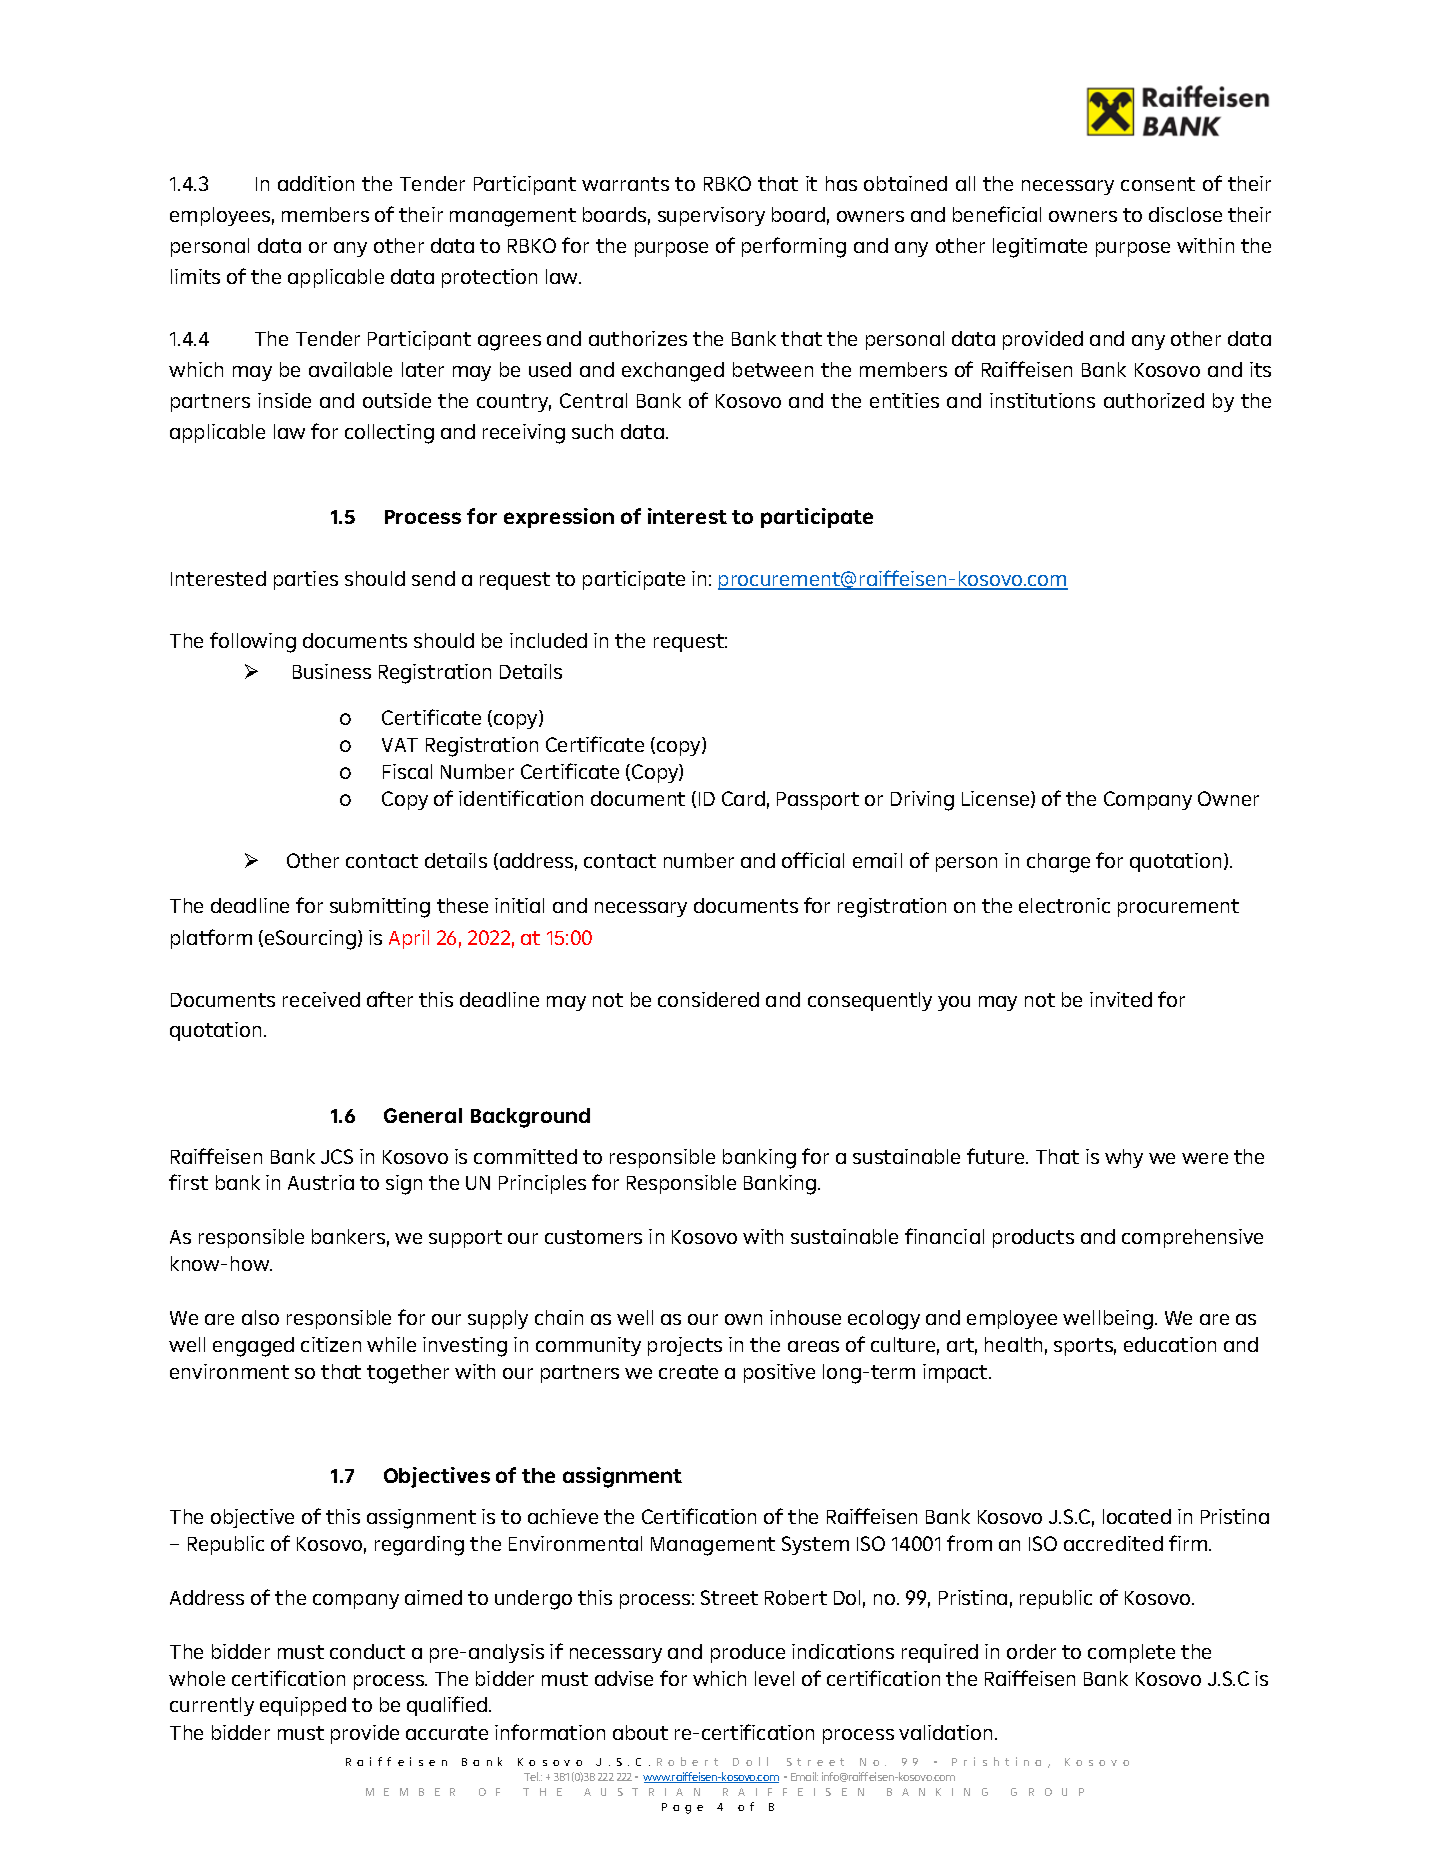 The width and height of the image is (1442, 1867). Describe the element at coordinates (685, 1346) in the image. I see `projects` at that location.
